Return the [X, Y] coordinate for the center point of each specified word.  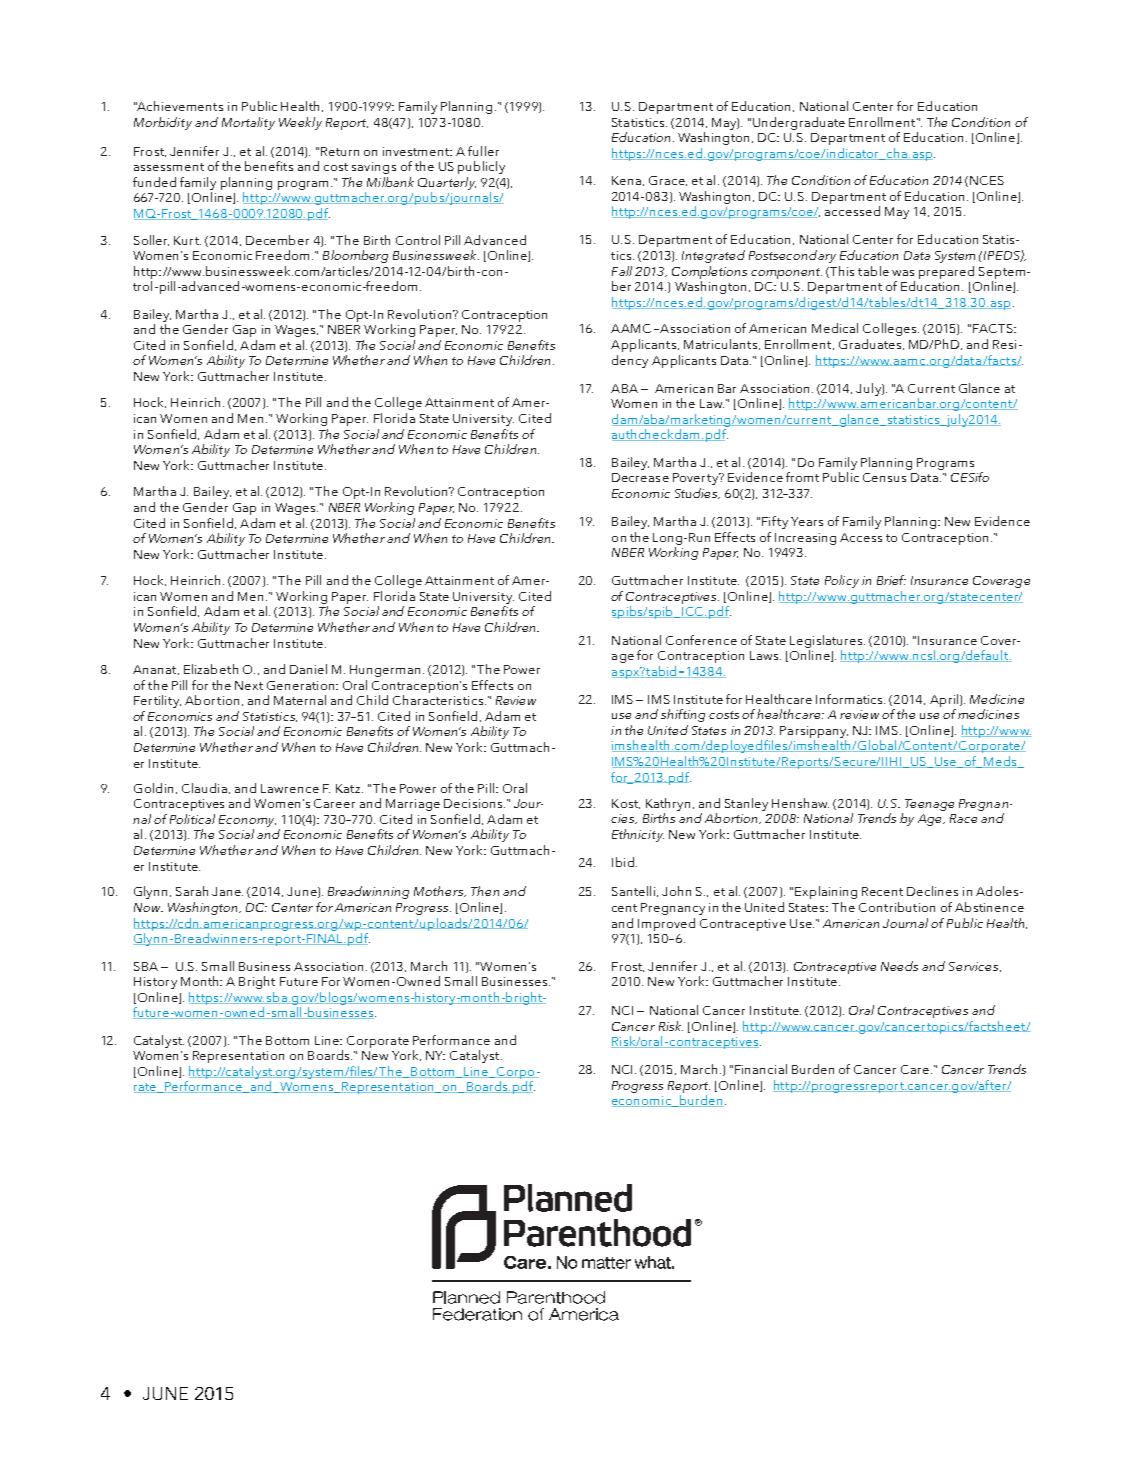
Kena [626, 180]
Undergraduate [799, 123]
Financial [761, 1069]
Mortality [248, 123]
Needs [899, 966]
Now [148, 907]
